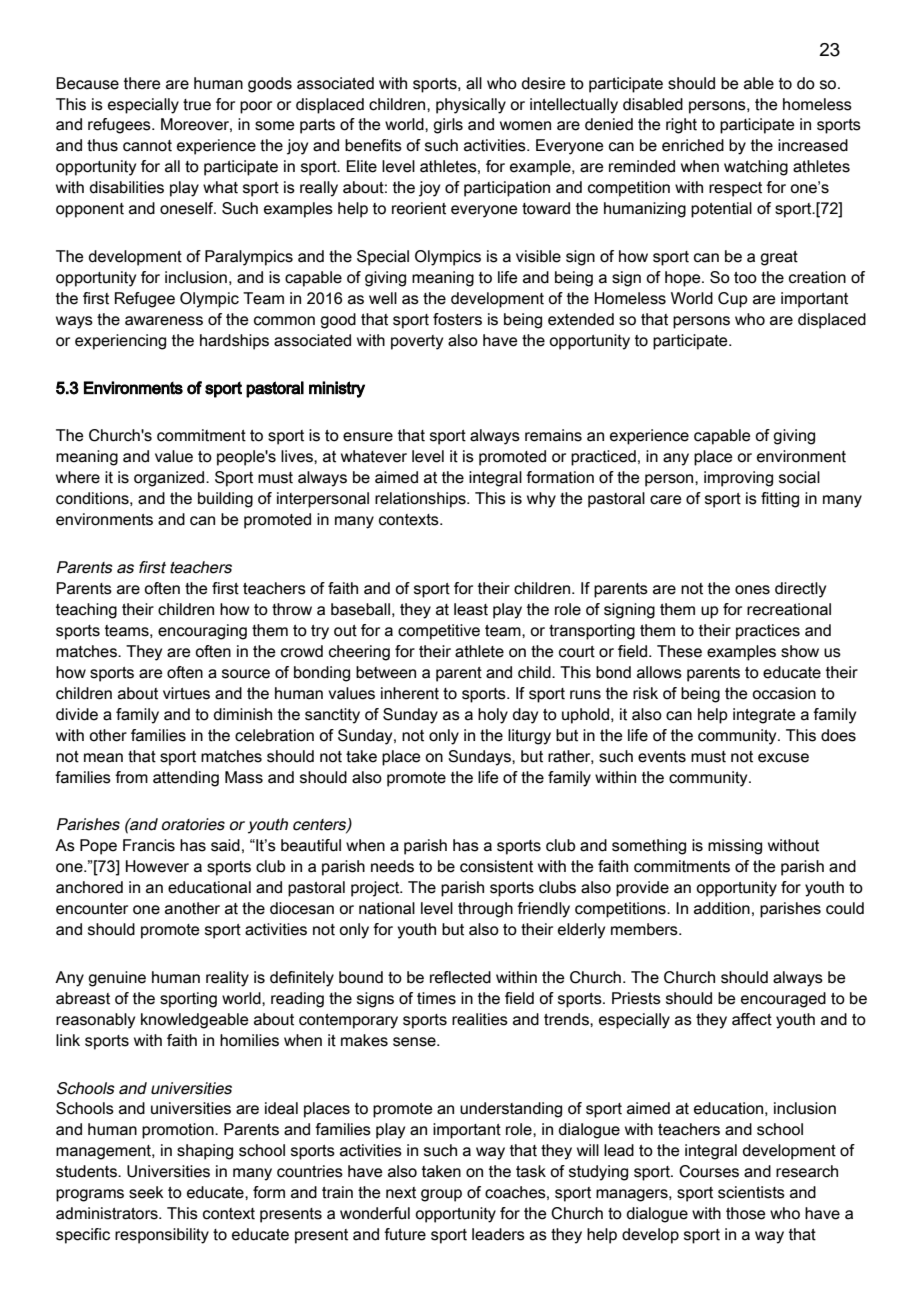  What do you see at coordinates (756, 168) in the page?
I see `watching` at bounding box center [756, 168].
